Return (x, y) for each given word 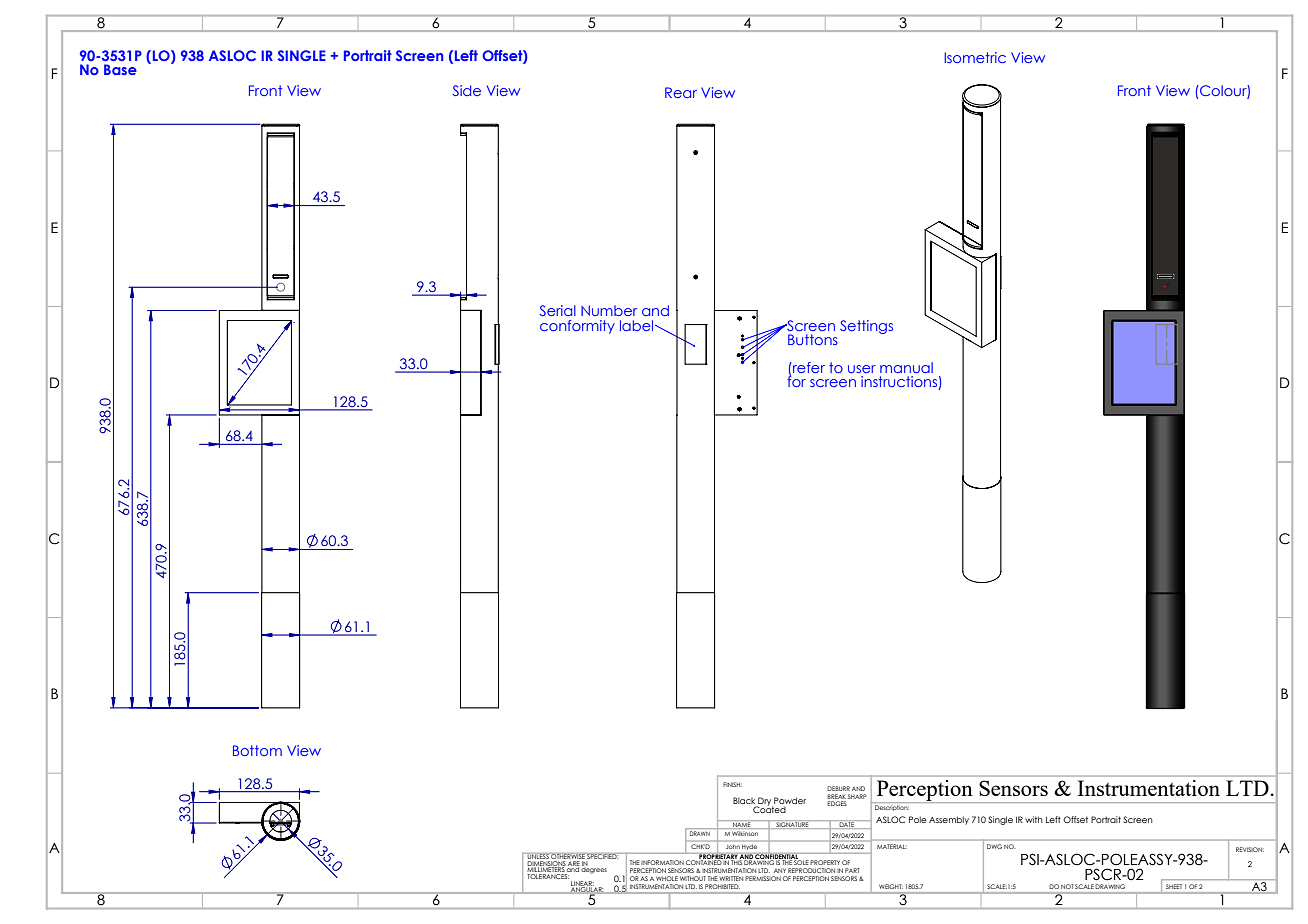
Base (120, 69)
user (862, 369)
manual (906, 367)
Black (745, 802)
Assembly (949, 820)
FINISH (732, 784)
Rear (681, 92)
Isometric (975, 57)
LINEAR (582, 884)
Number (609, 310)
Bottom (257, 750)
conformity (577, 327)
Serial (558, 310)
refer (808, 367)
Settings (866, 327)
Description (892, 808)
